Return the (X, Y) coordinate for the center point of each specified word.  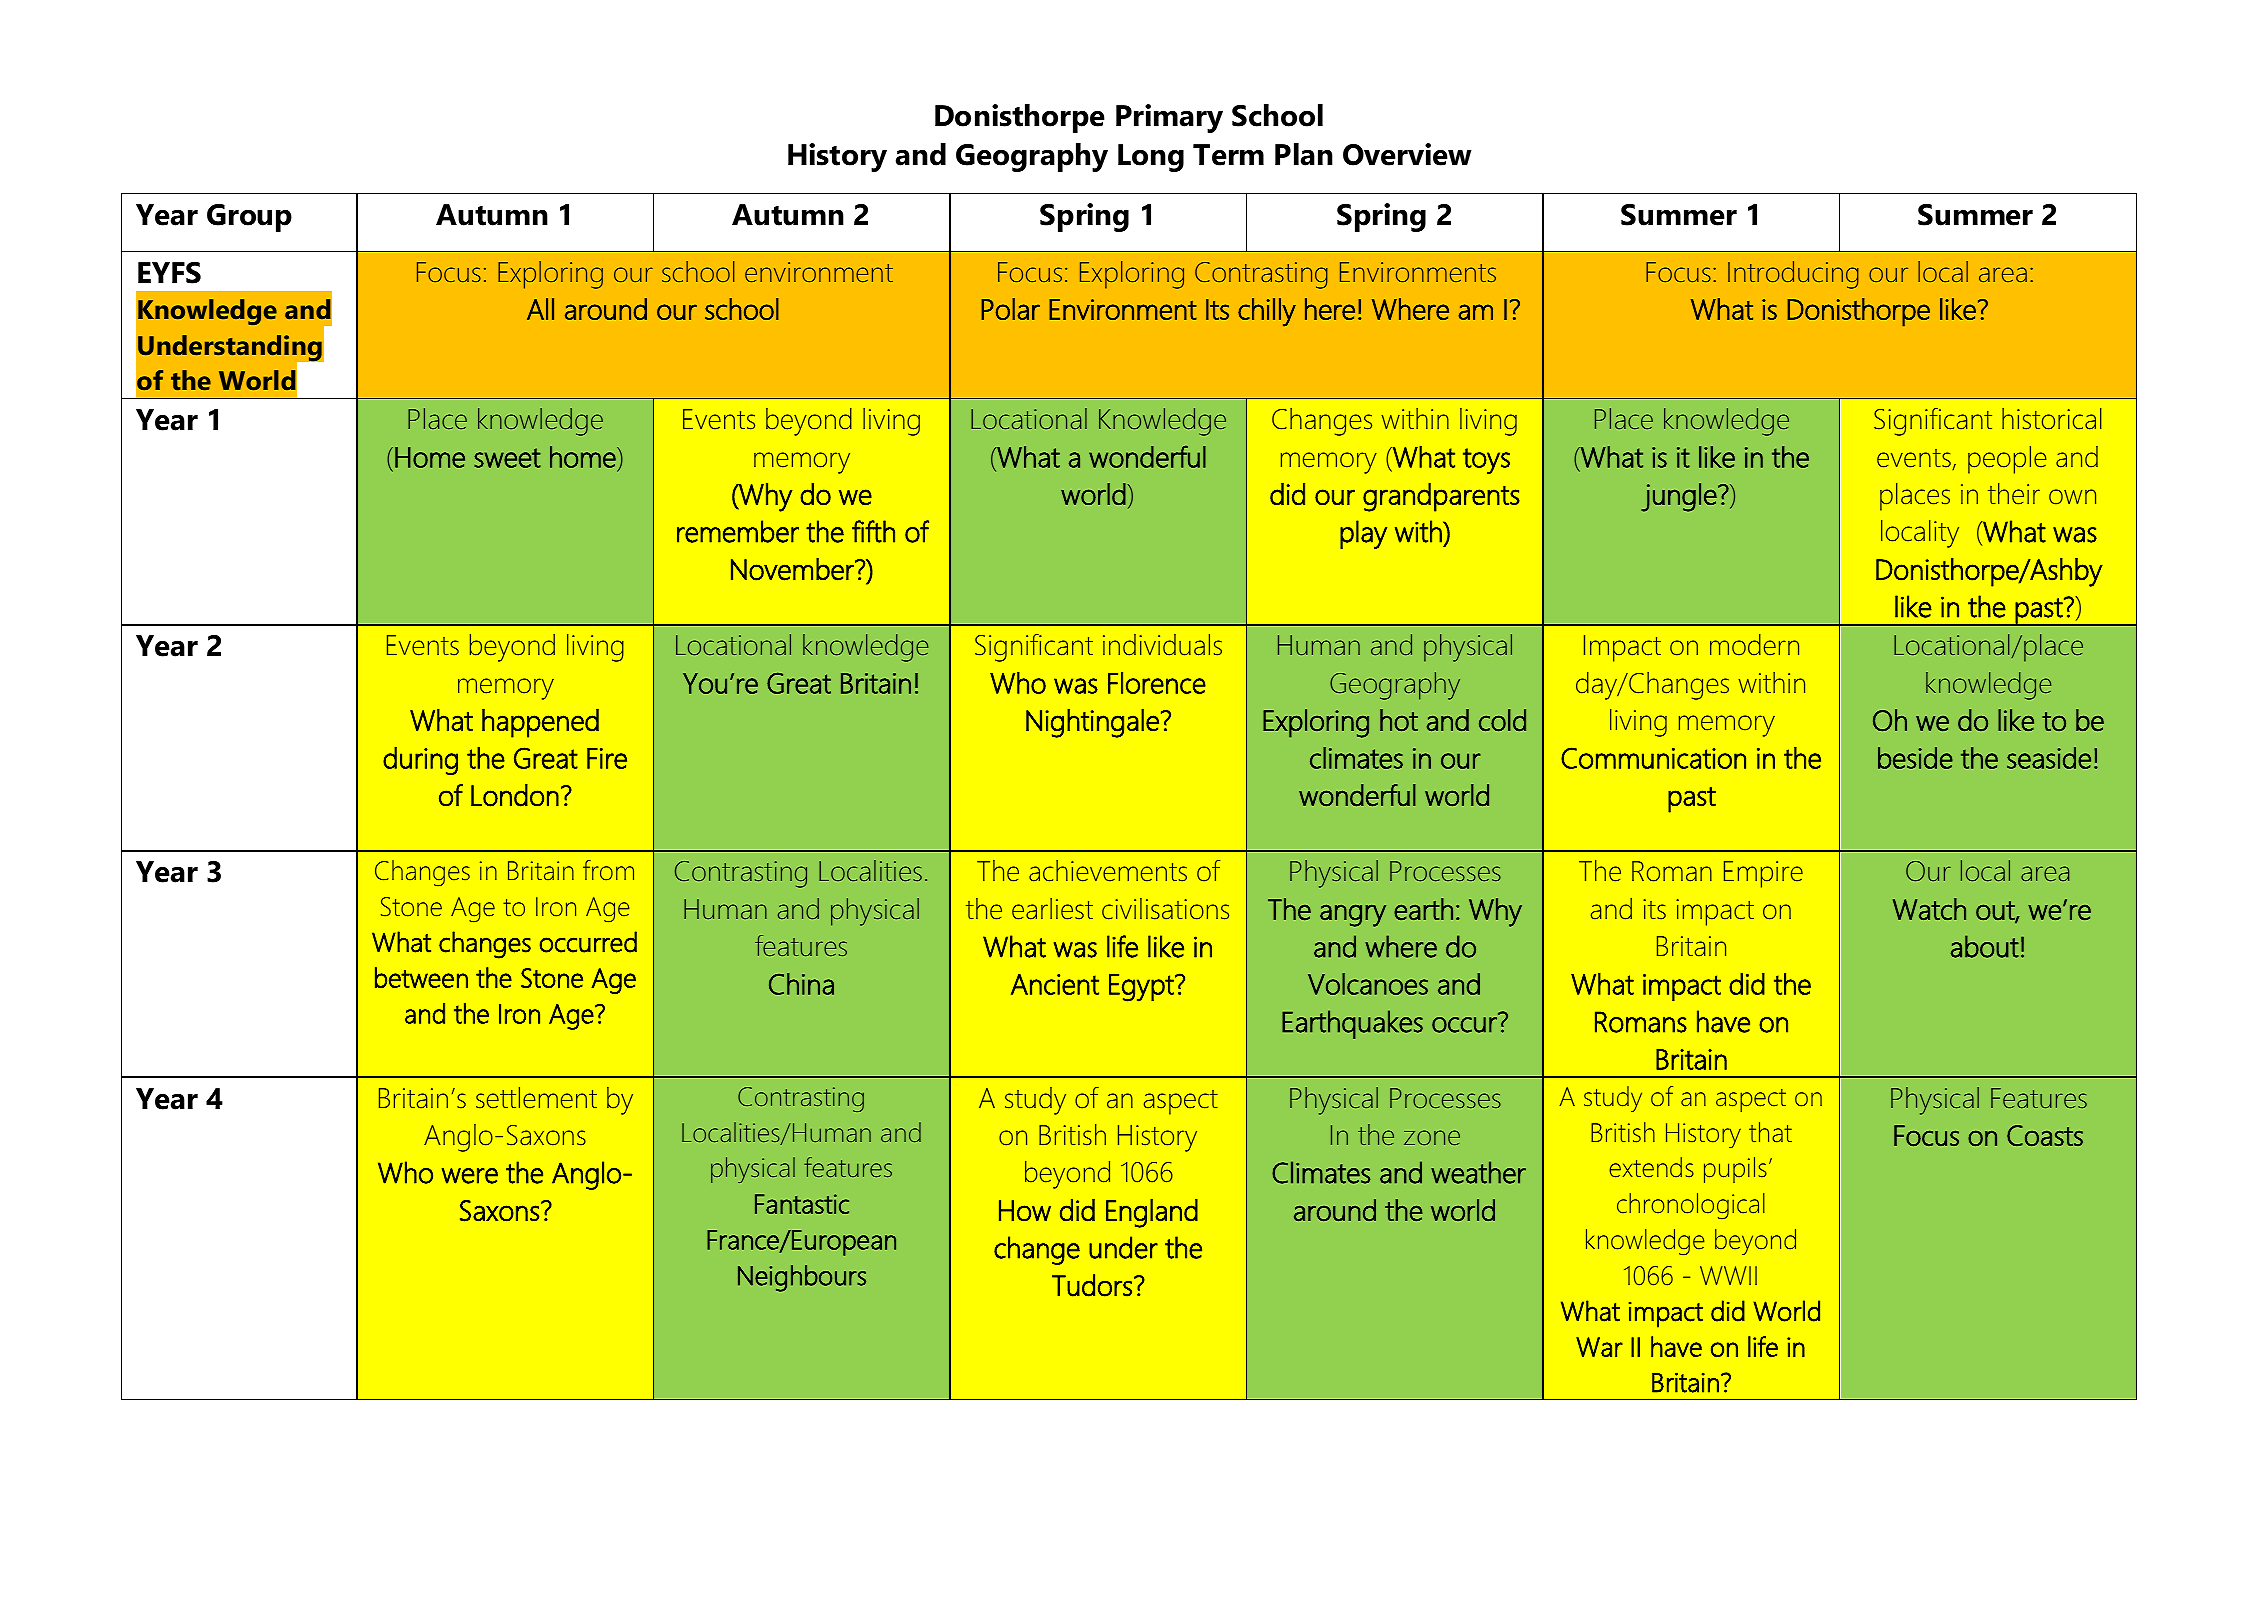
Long (1151, 158)
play (1363, 534)
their (2014, 494)
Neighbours (802, 1278)
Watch (1929, 909)
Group (249, 218)
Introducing (1793, 275)
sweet (507, 458)
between (421, 977)
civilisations (1165, 909)
